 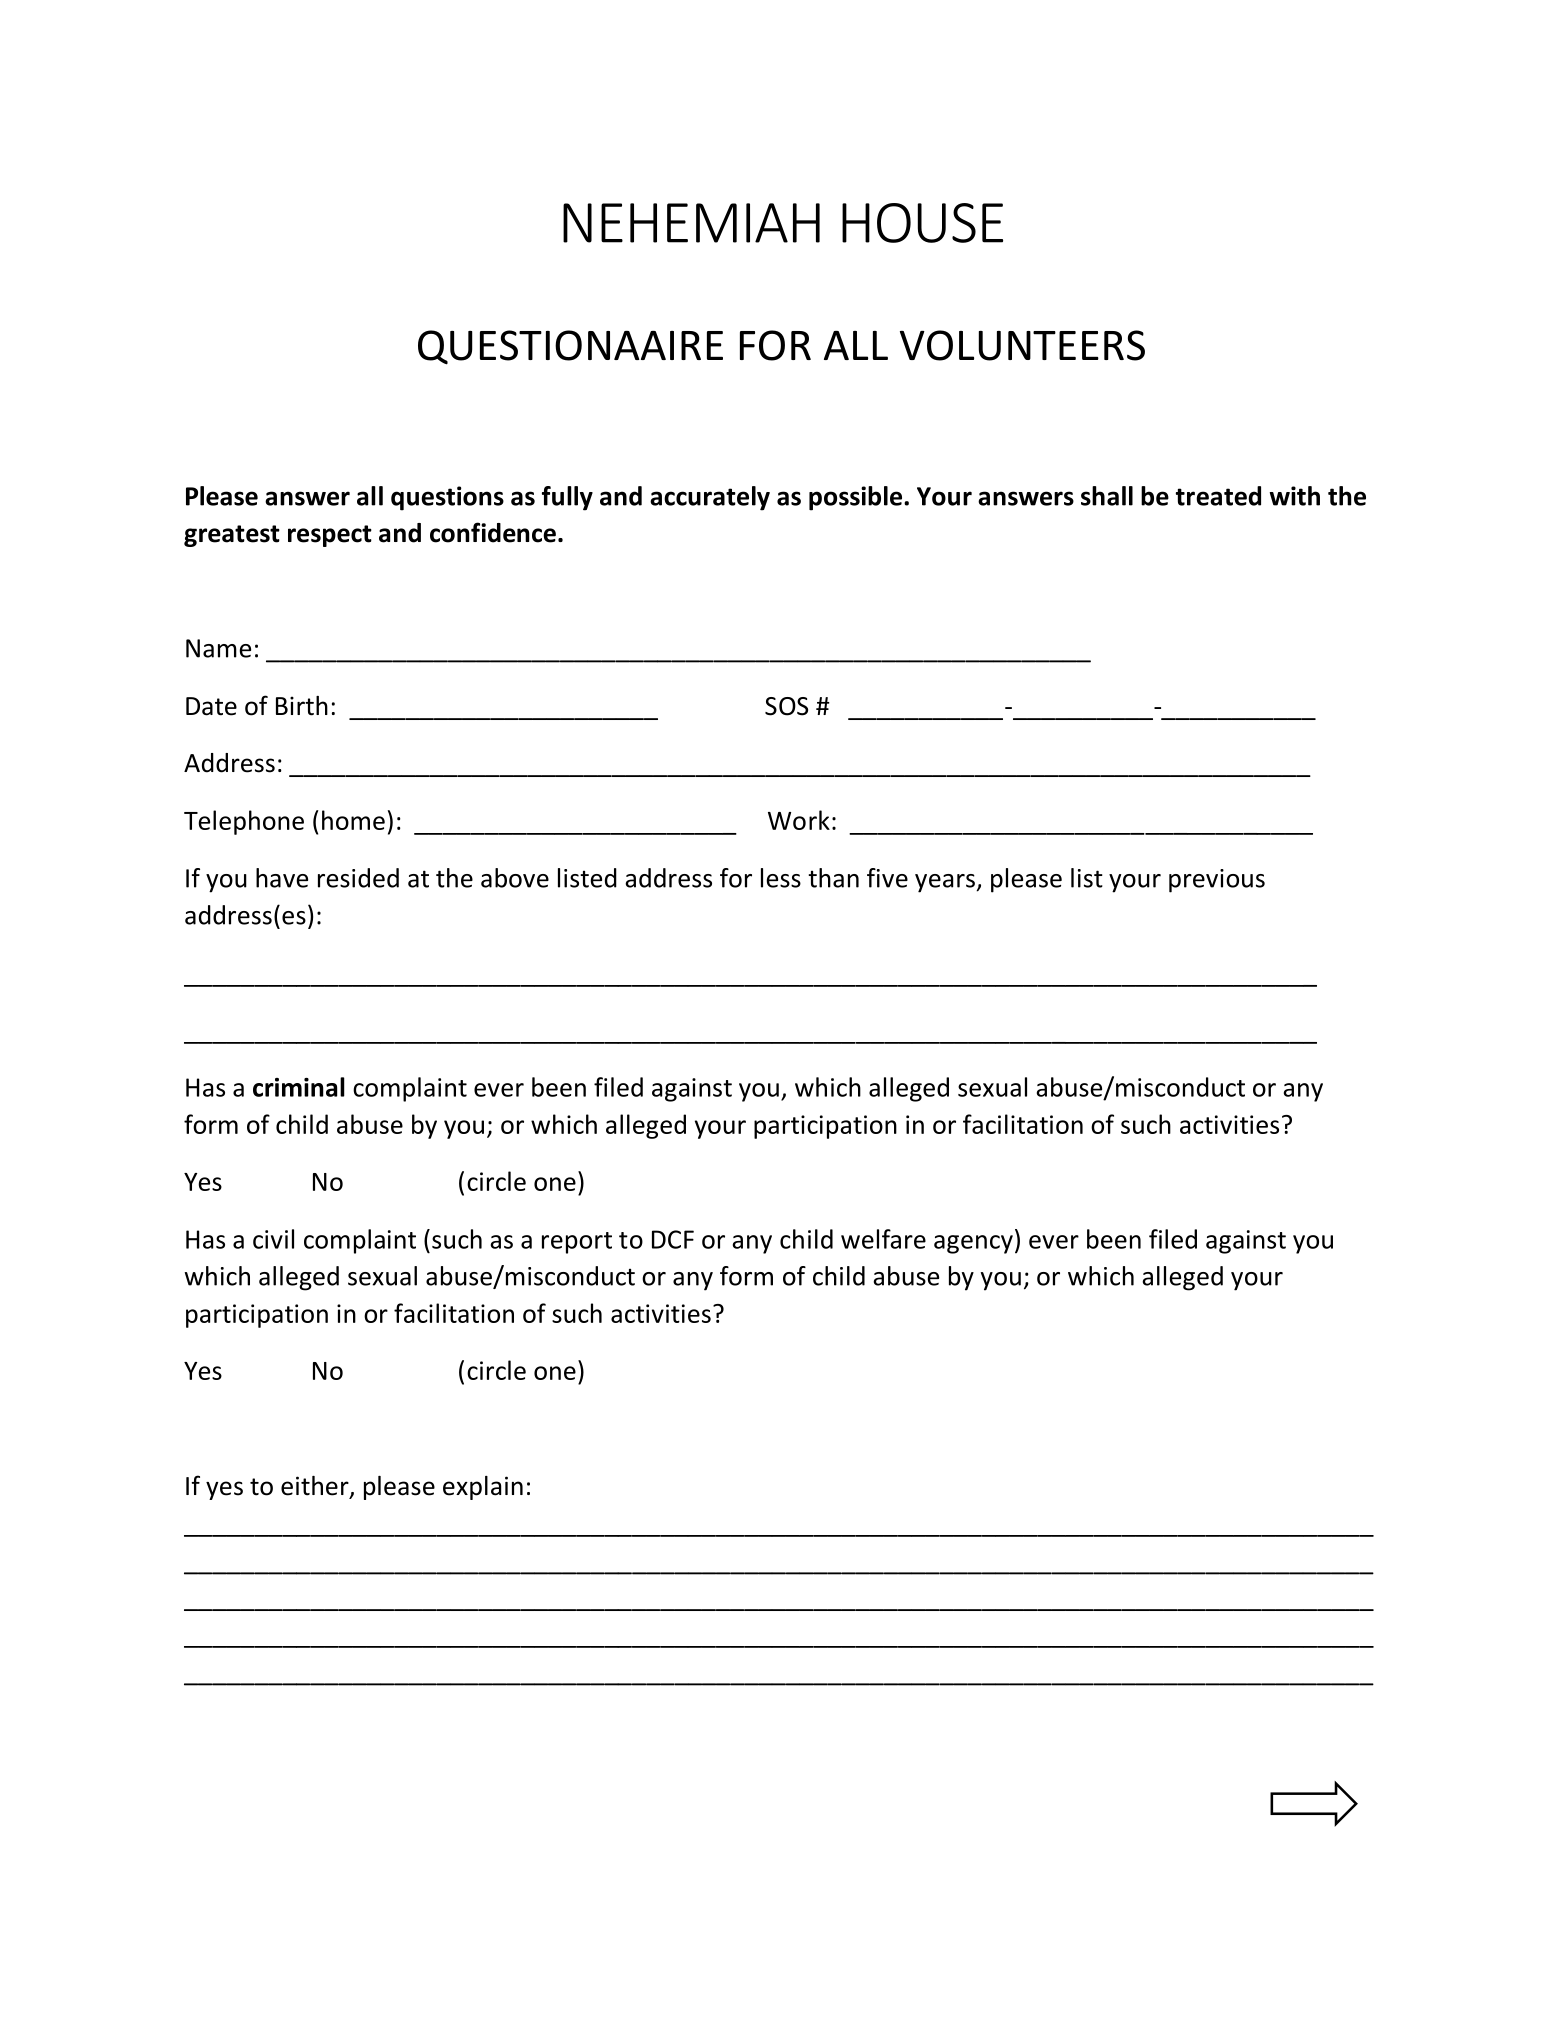 I want to click on VOLUNTEERS, so click(x=1022, y=345).
